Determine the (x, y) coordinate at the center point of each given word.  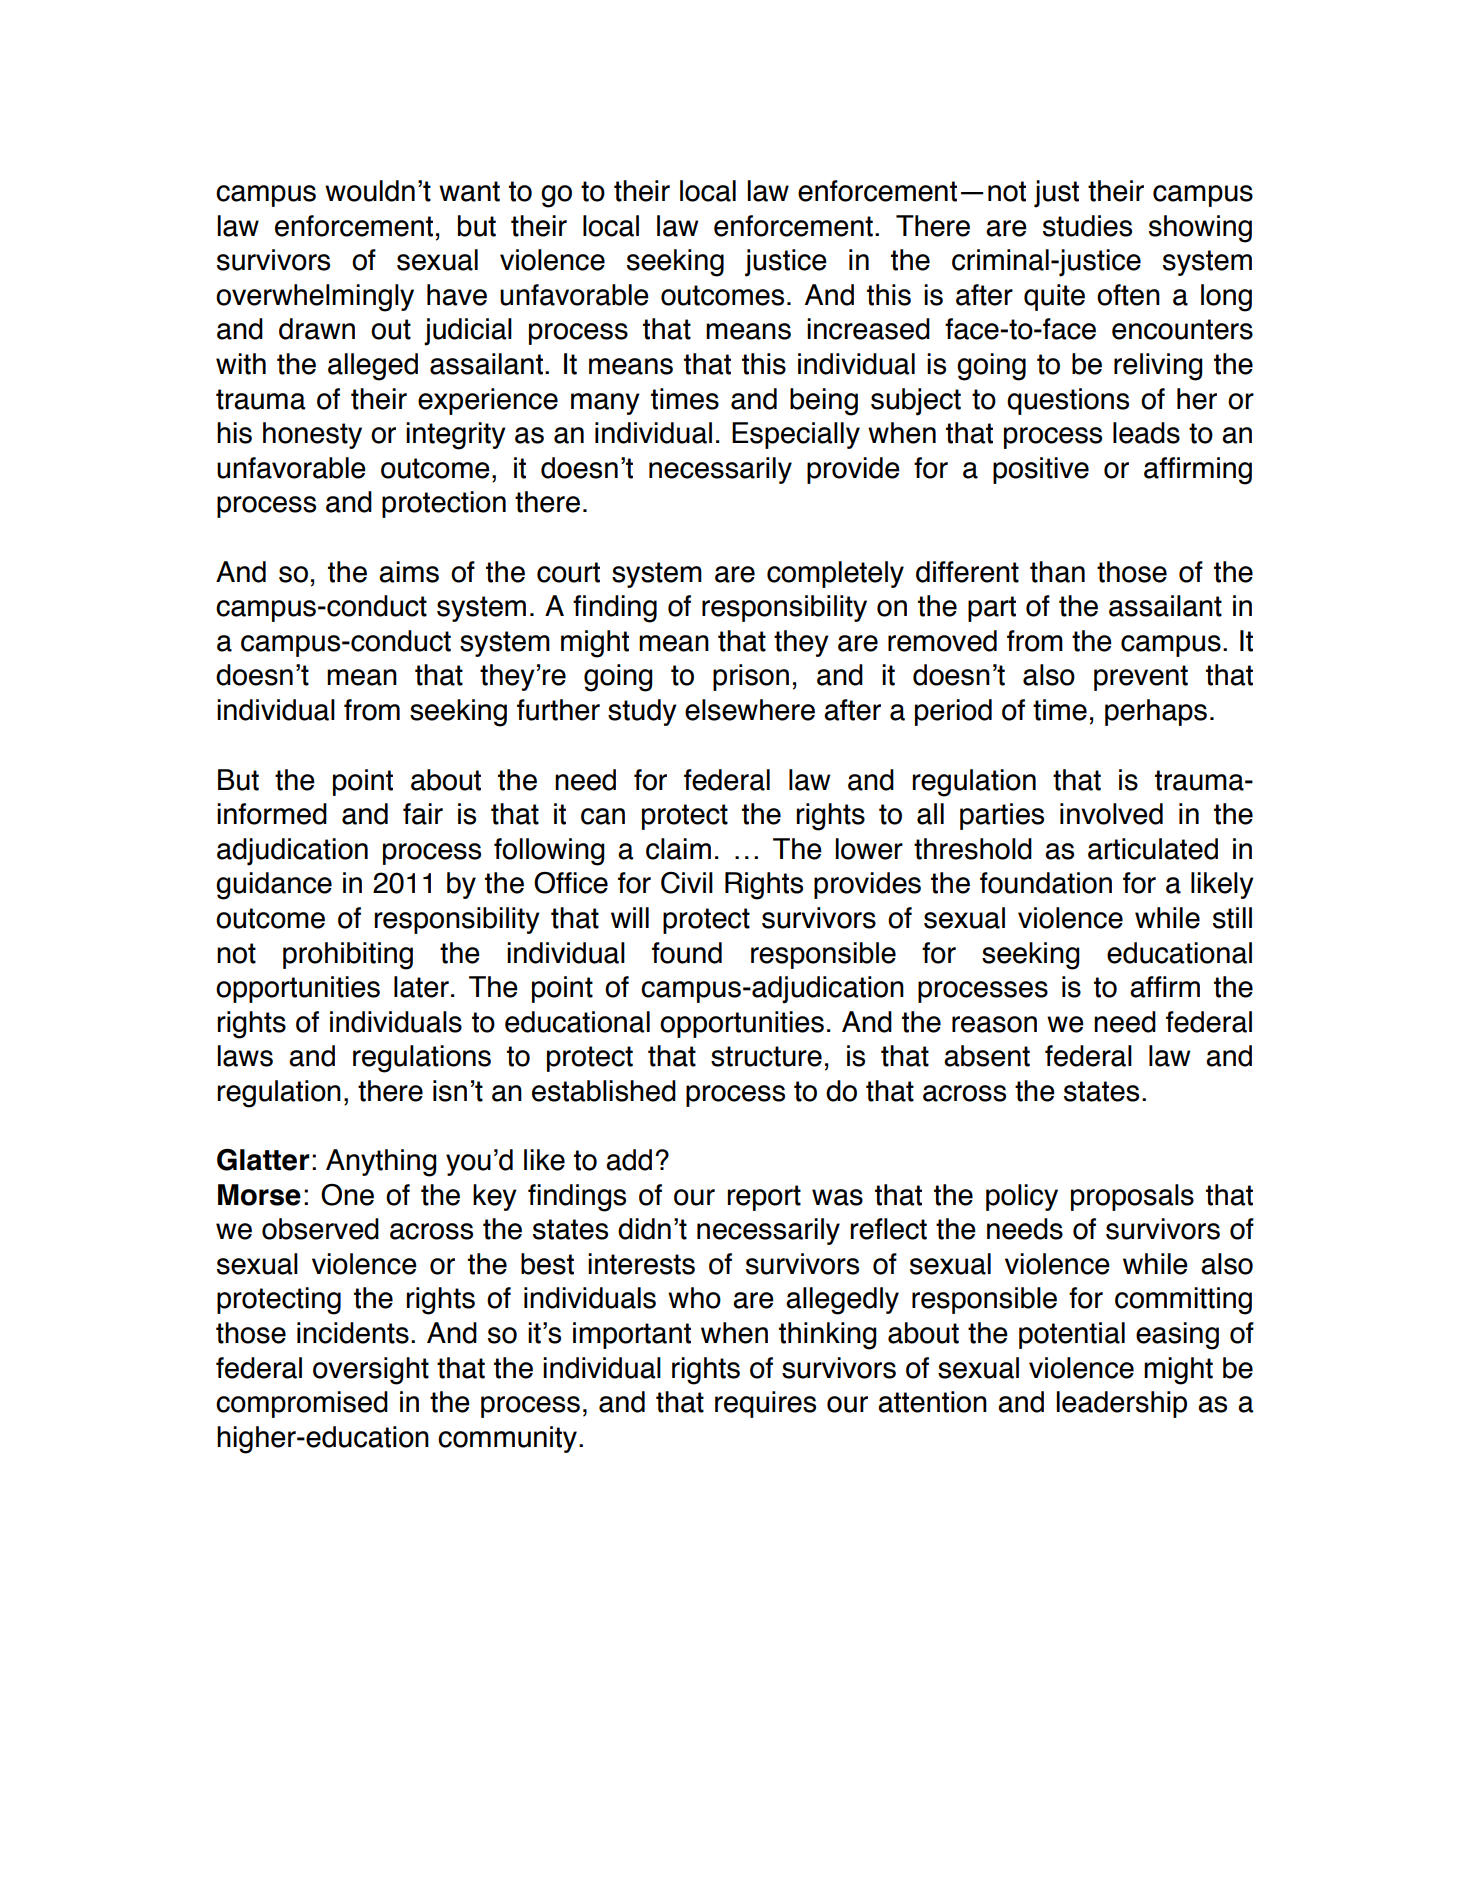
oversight (371, 1371)
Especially (796, 435)
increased (868, 329)
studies (1087, 226)
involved (1111, 814)
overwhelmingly (315, 298)
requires (765, 1404)
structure (766, 1056)
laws (245, 1056)
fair (423, 814)
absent (987, 1056)
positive (1041, 470)
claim (678, 849)
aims (409, 572)
